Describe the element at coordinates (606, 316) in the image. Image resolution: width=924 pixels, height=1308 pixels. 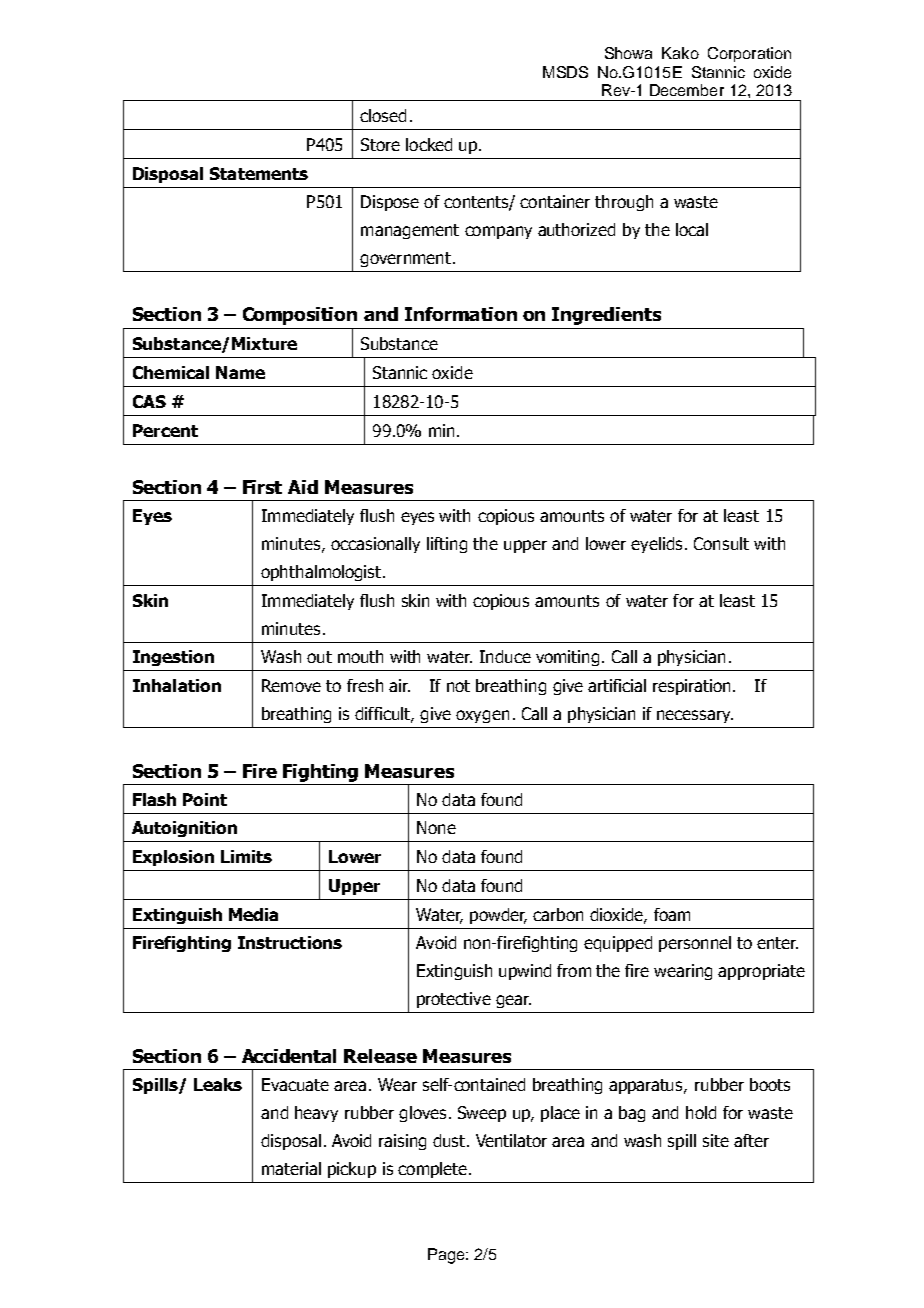
I see `Ingredients` at that location.
